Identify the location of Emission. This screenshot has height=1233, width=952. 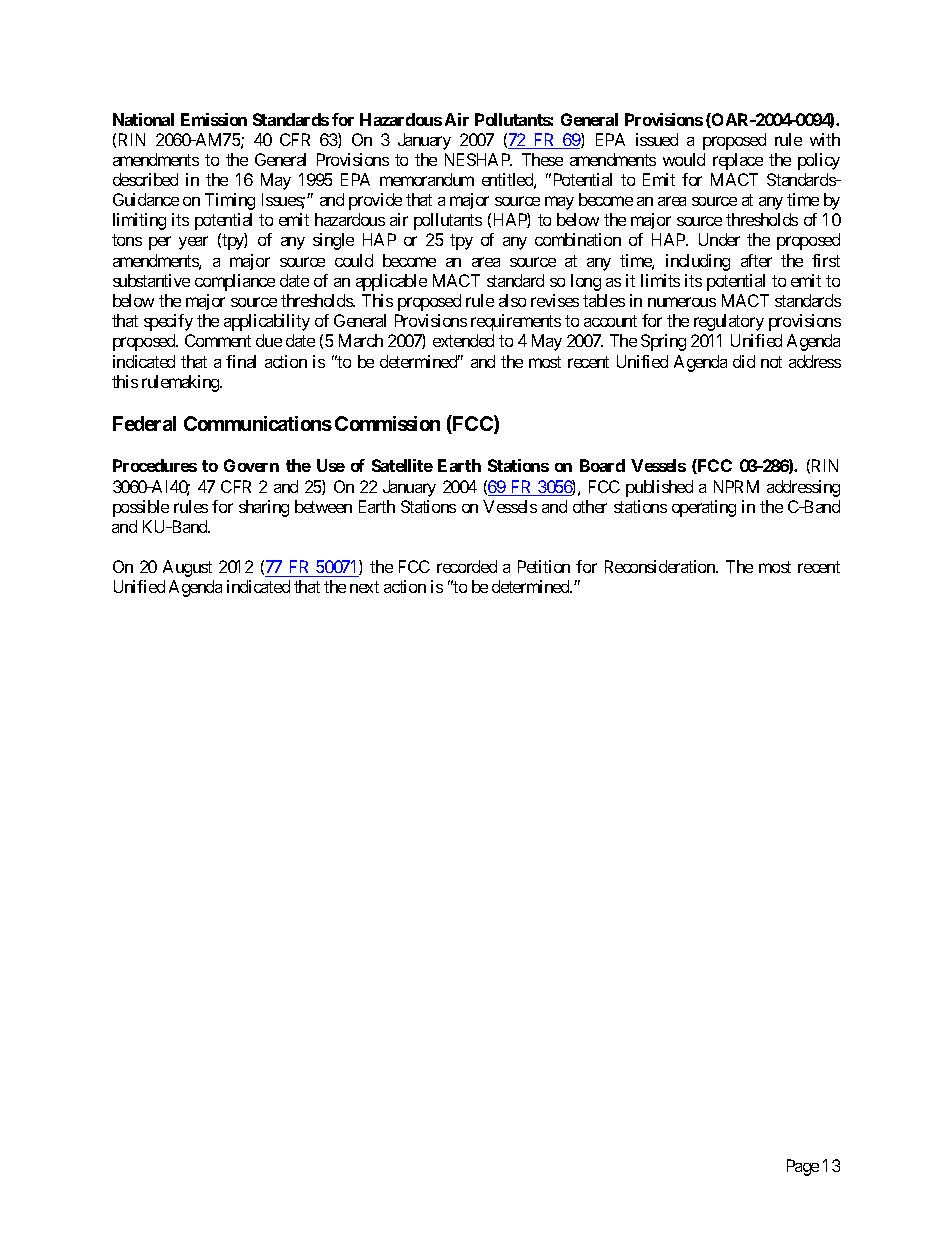
(214, 119).
